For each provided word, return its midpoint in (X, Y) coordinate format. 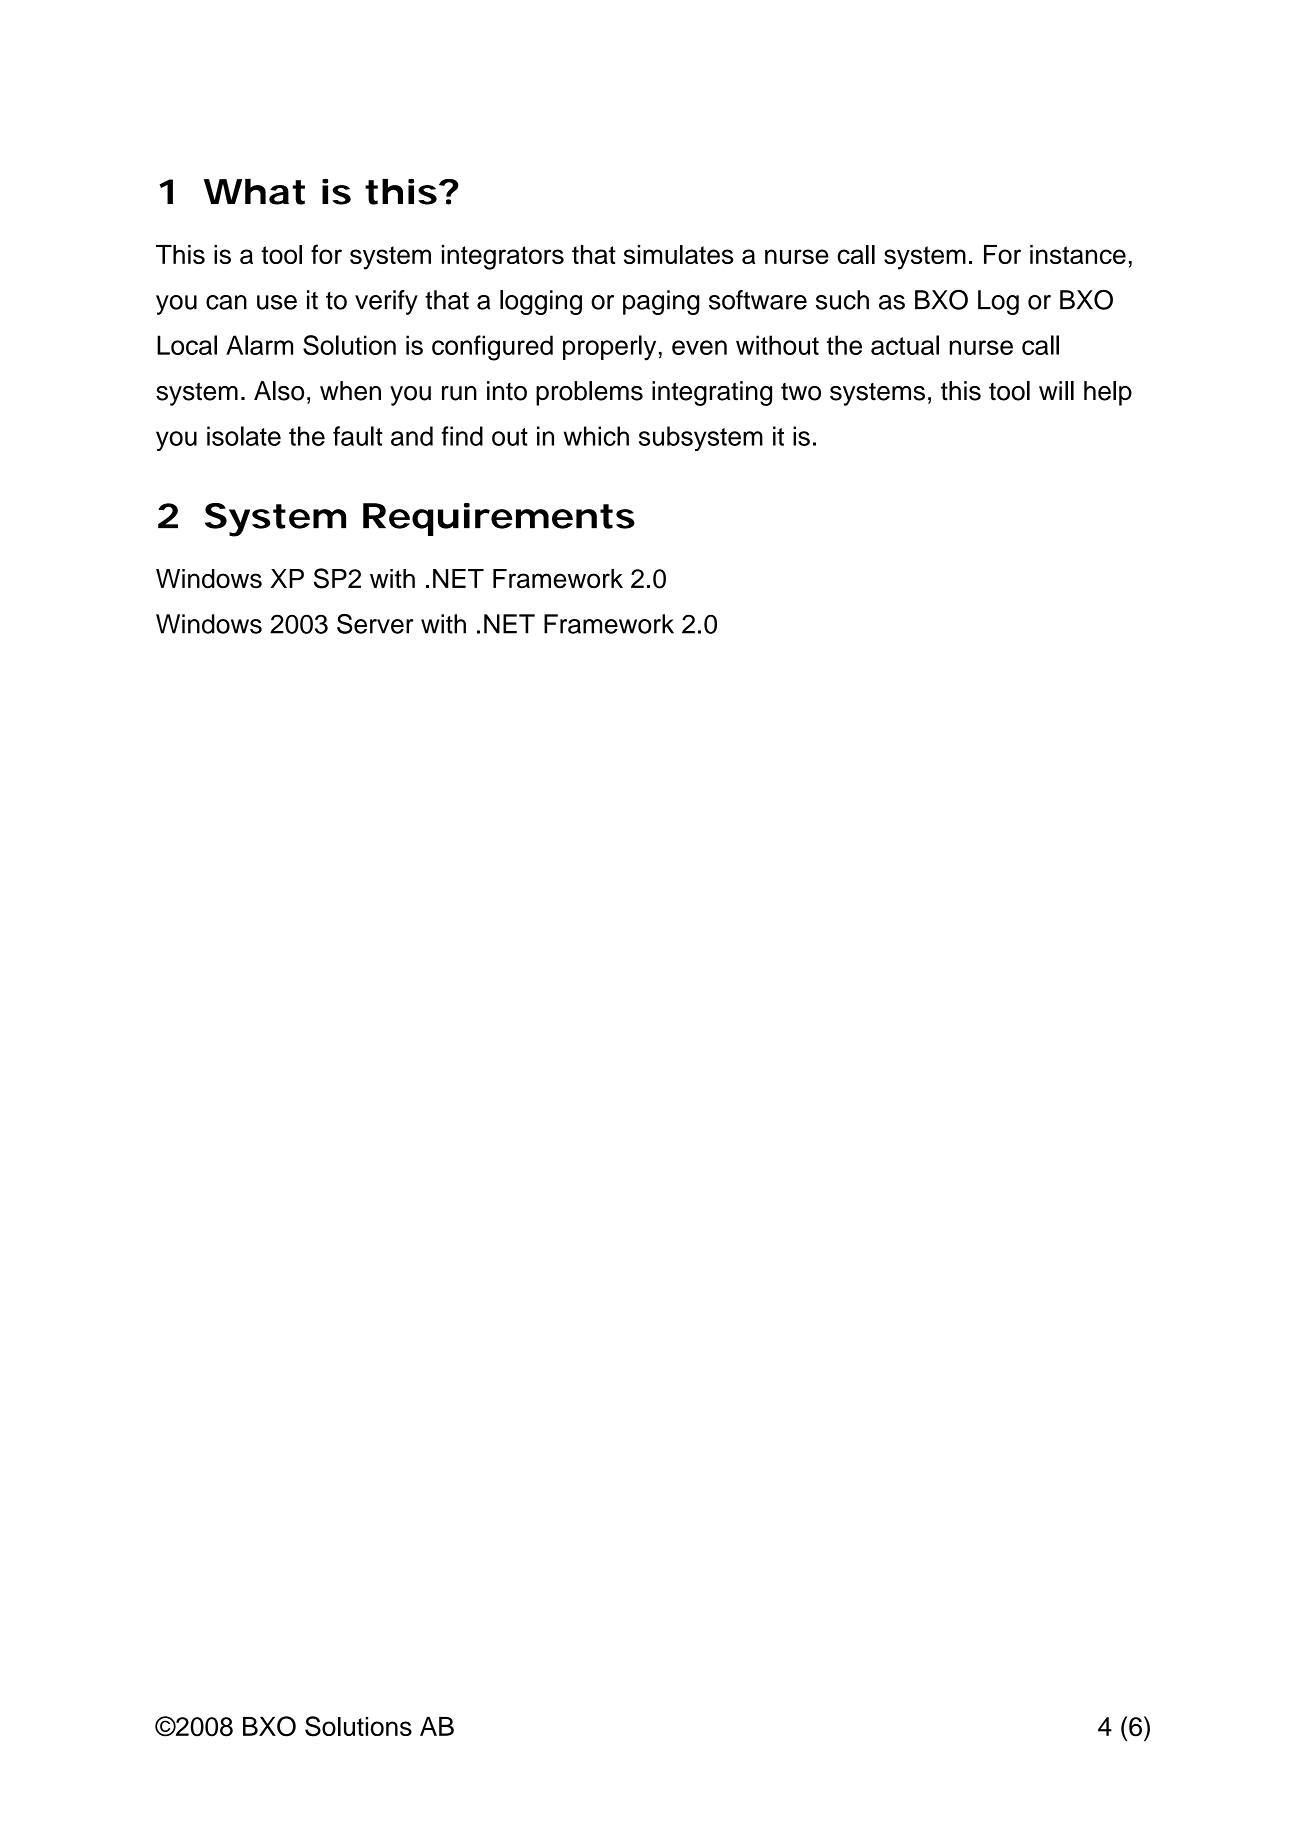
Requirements (499, 519)
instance (1078, 254)
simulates (678, 254)
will (1056, 390)
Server (375, 624)
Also (279, 391)
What (254, 192)
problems (589, 393)
